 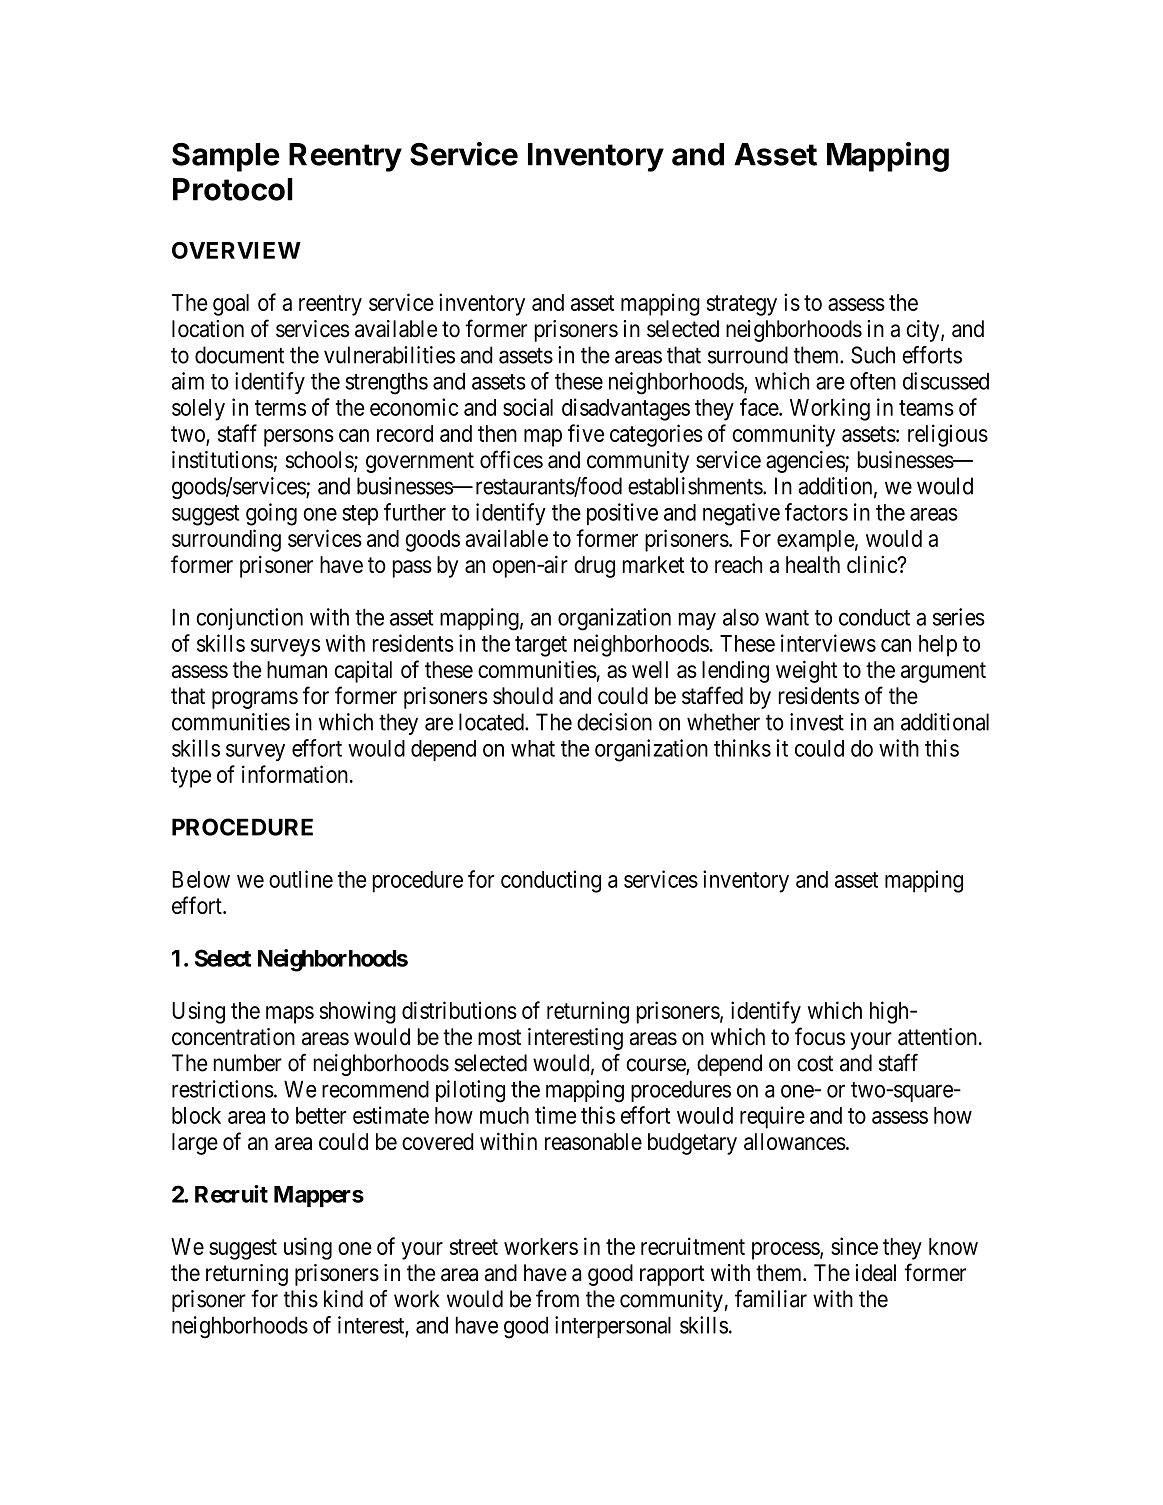 I want to click on Such, so click(x=873, y=355).
